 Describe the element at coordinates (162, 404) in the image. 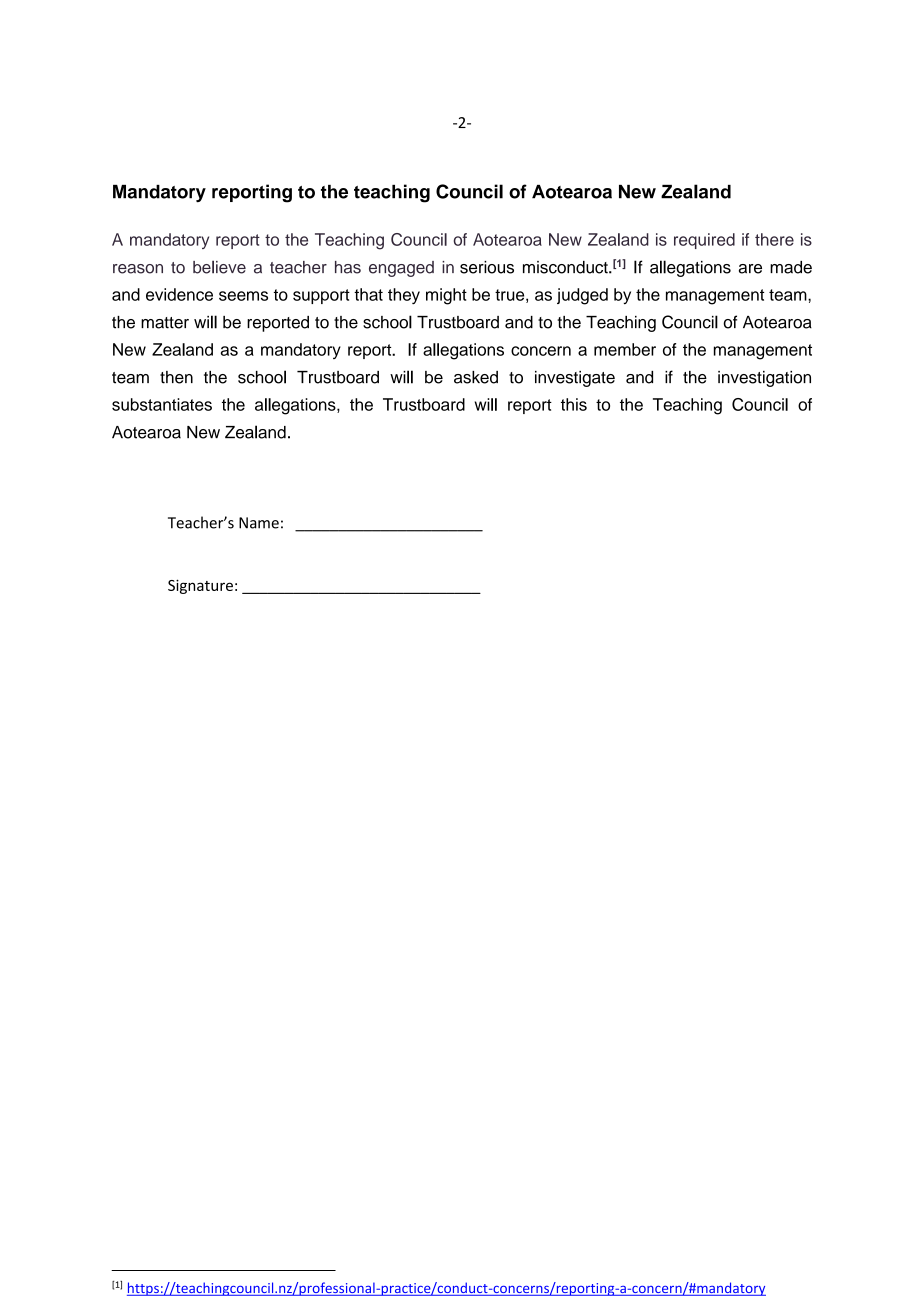

I see `substantiates` at that location.
